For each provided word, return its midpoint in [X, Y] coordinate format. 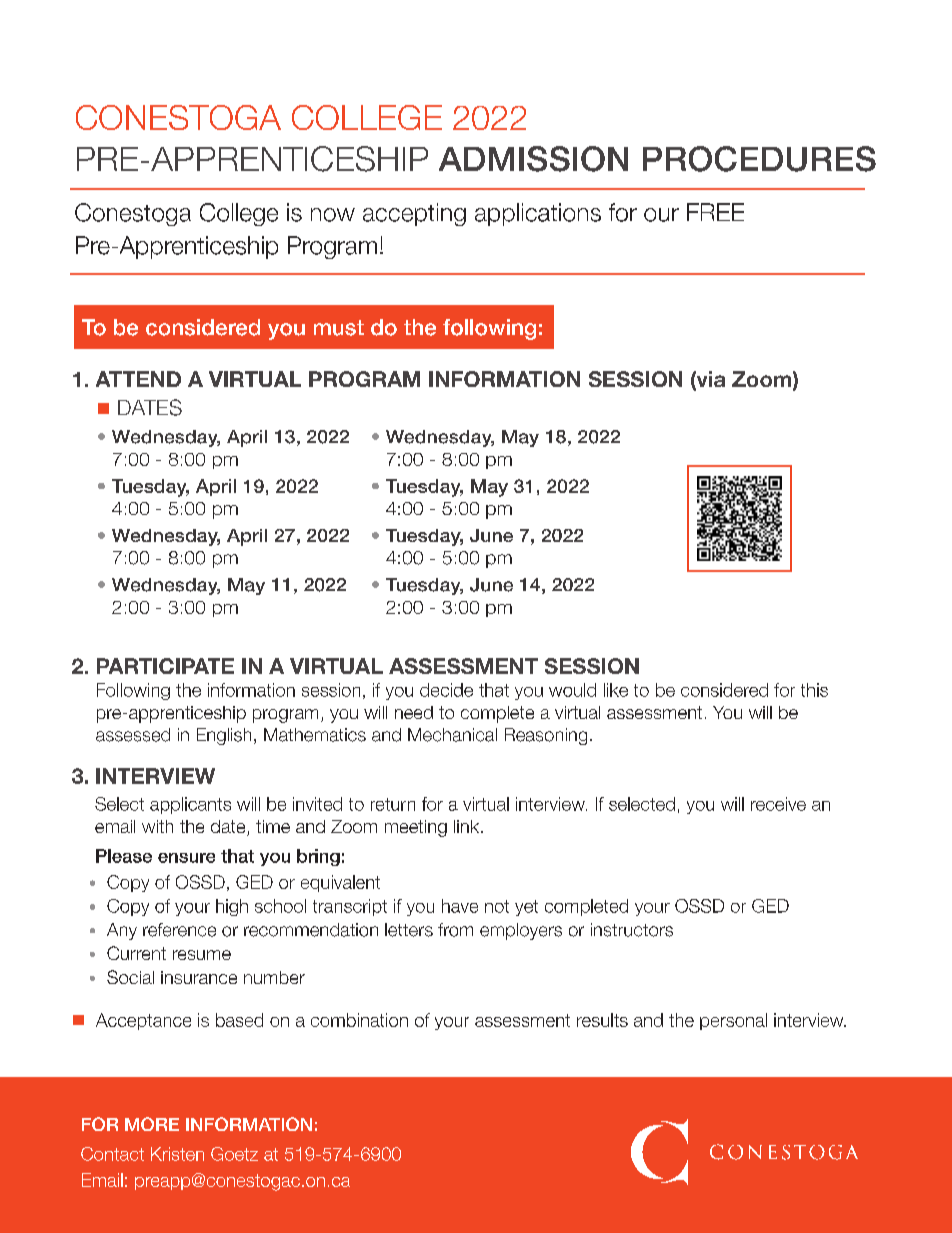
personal [733, 1021]
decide [446, 690]
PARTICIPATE [165, 666]
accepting [414, 214]
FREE [715, 212]
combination [359, 1020]
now [333, 215]
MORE [152, 1124]
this [814, 690]
